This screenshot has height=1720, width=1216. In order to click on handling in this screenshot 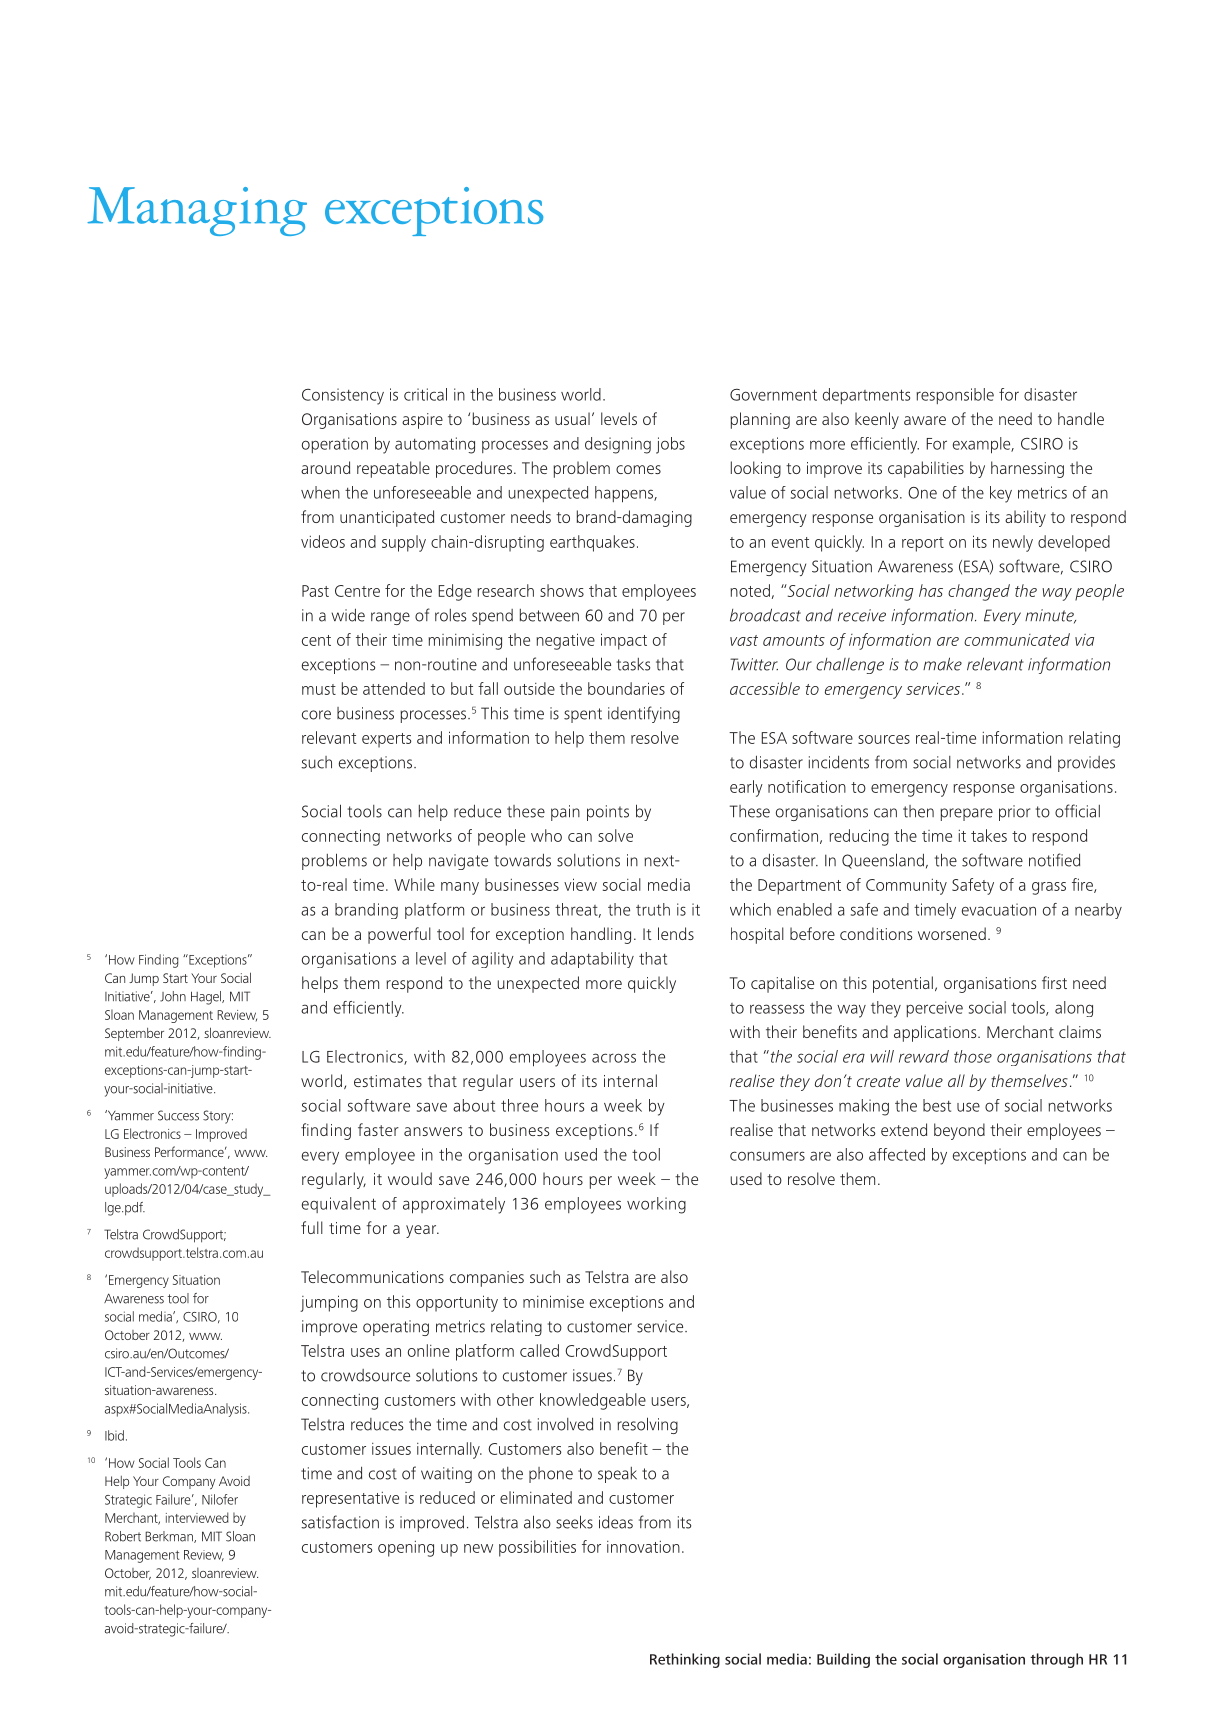, I will do `click(601, 935)`.
